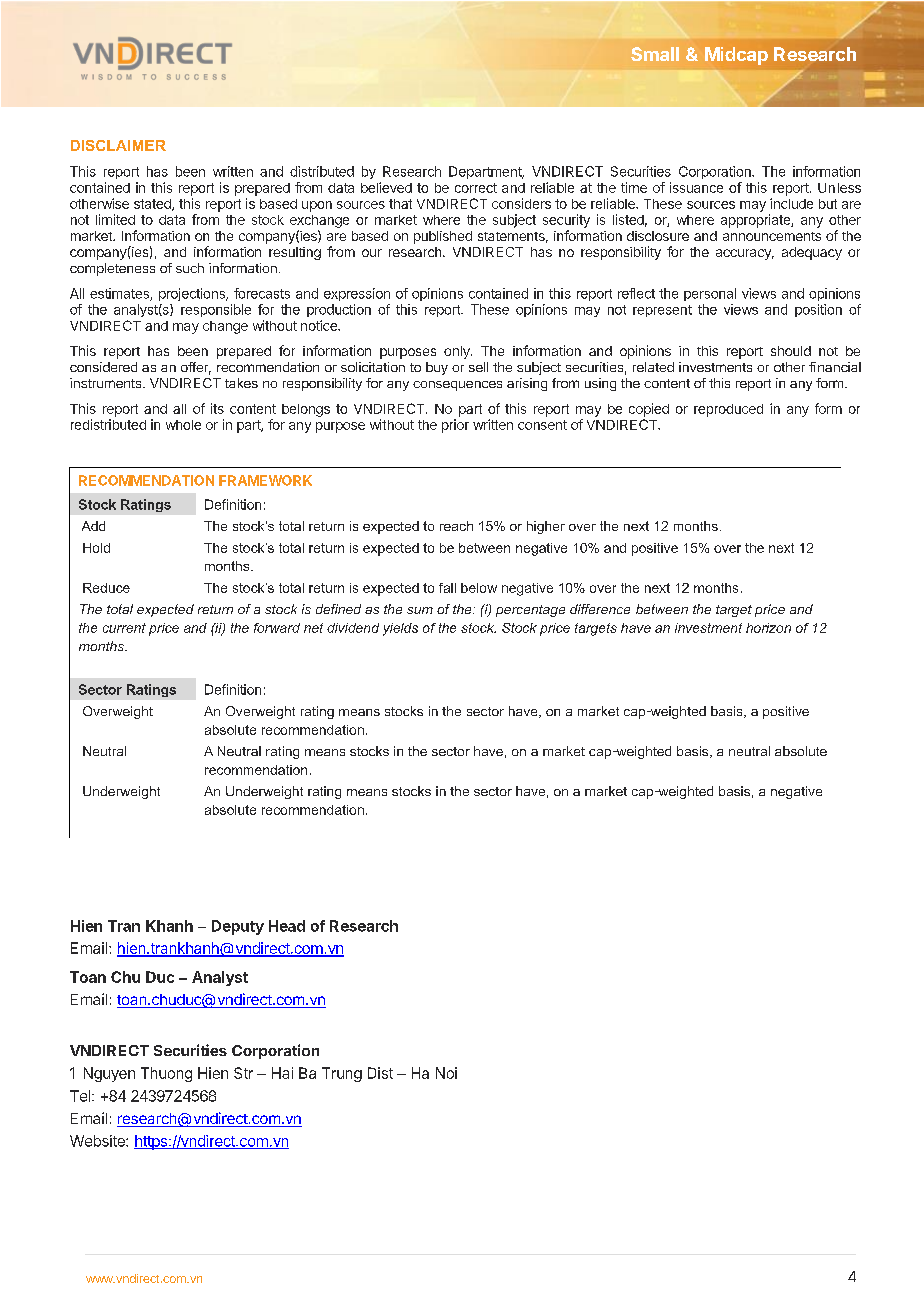 The width and height of the document is (924, 1308). What do you see at coordinates (109, 1074) in the document?
I see `Nguyen` at bounding box center [109, 1074].
